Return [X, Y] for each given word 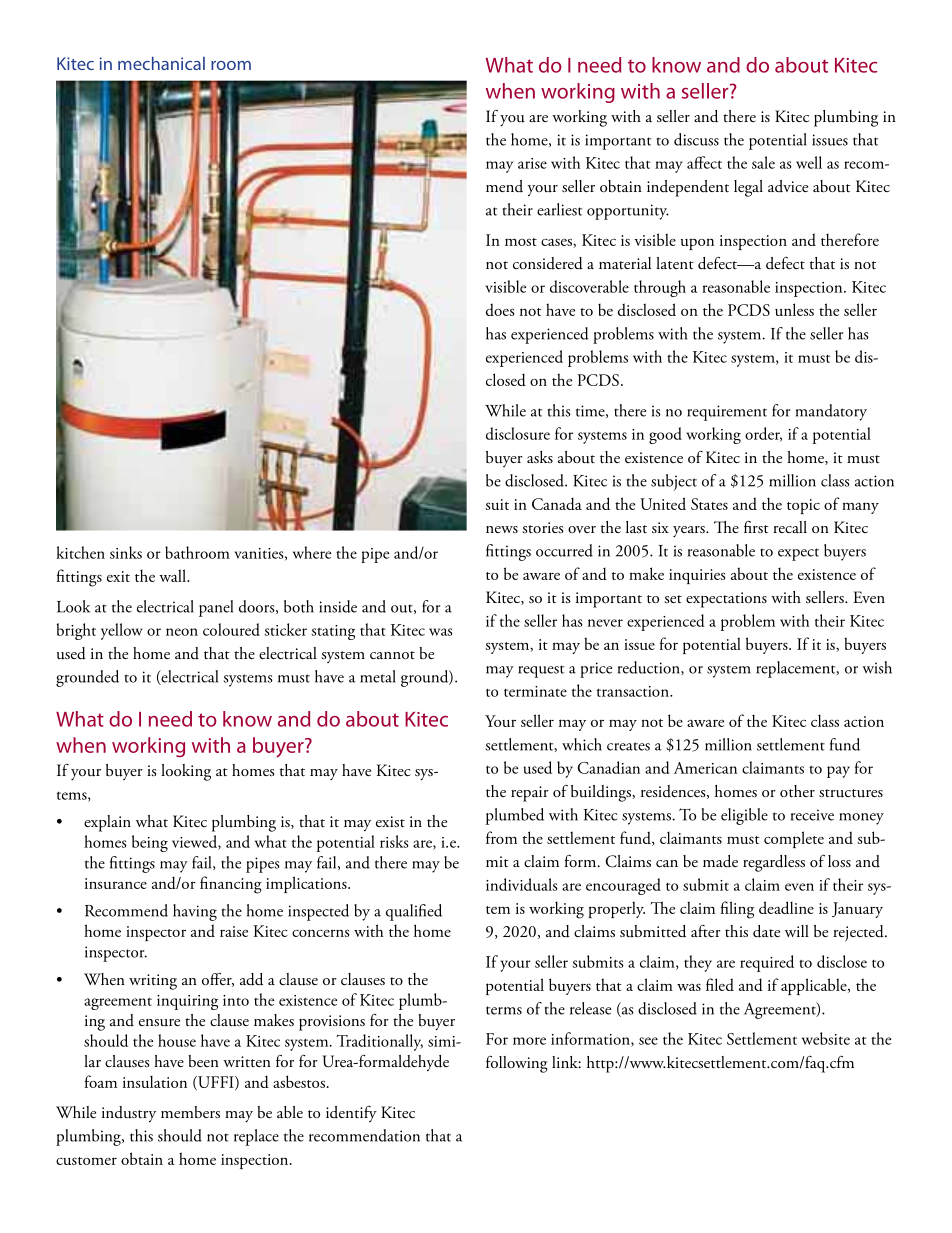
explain [107, 823]
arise [532, 163]
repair [530, 794]
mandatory [831, 412]
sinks [126, 552]
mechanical [161, 63]
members [190, 1112]
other [797, 791]
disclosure [518, 433]
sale [763, 162]
